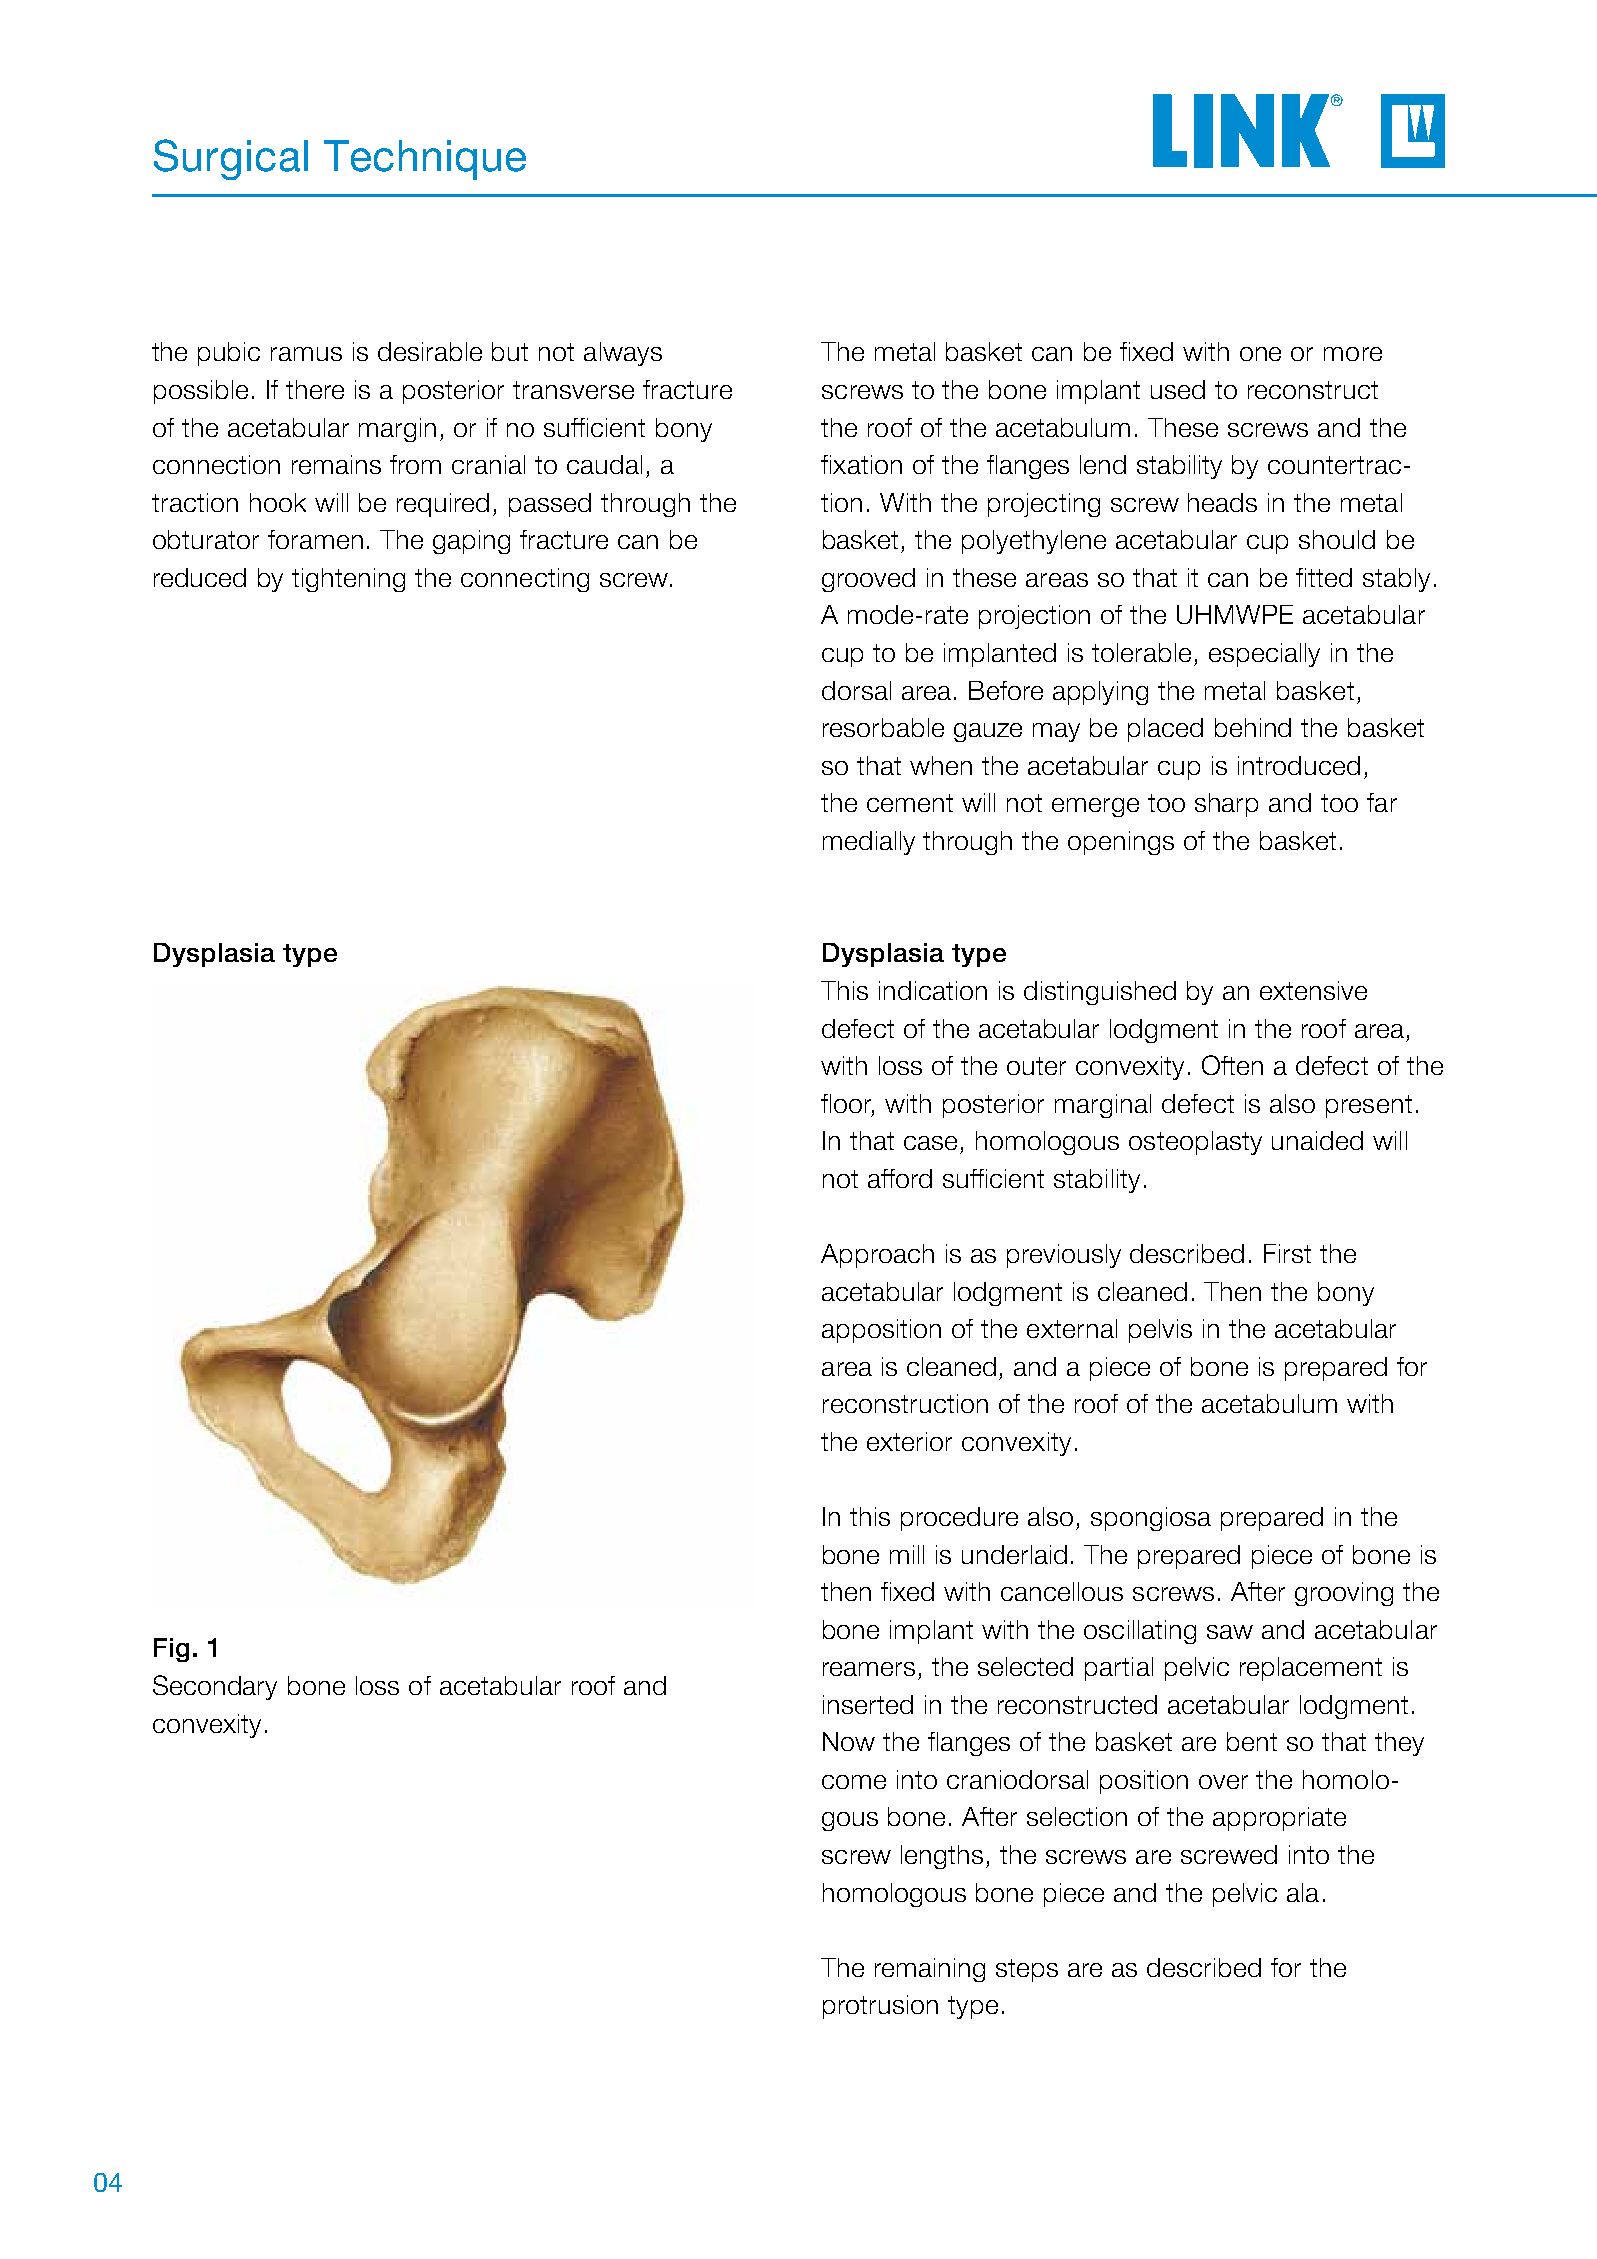  I want to click on foramen, so click(315, 539).
